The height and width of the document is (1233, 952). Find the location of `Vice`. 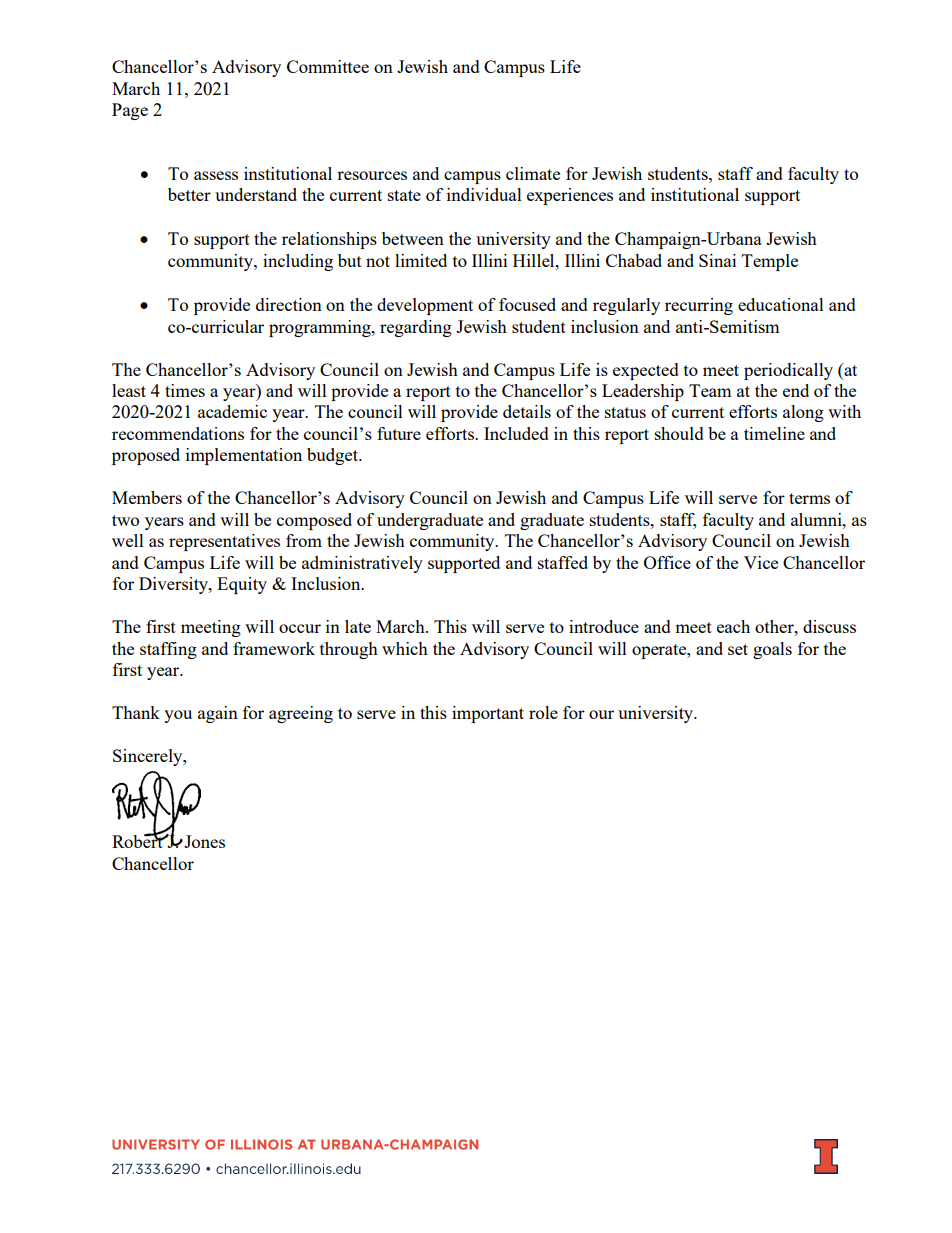

Vice is located at coordinates (761, 562).
